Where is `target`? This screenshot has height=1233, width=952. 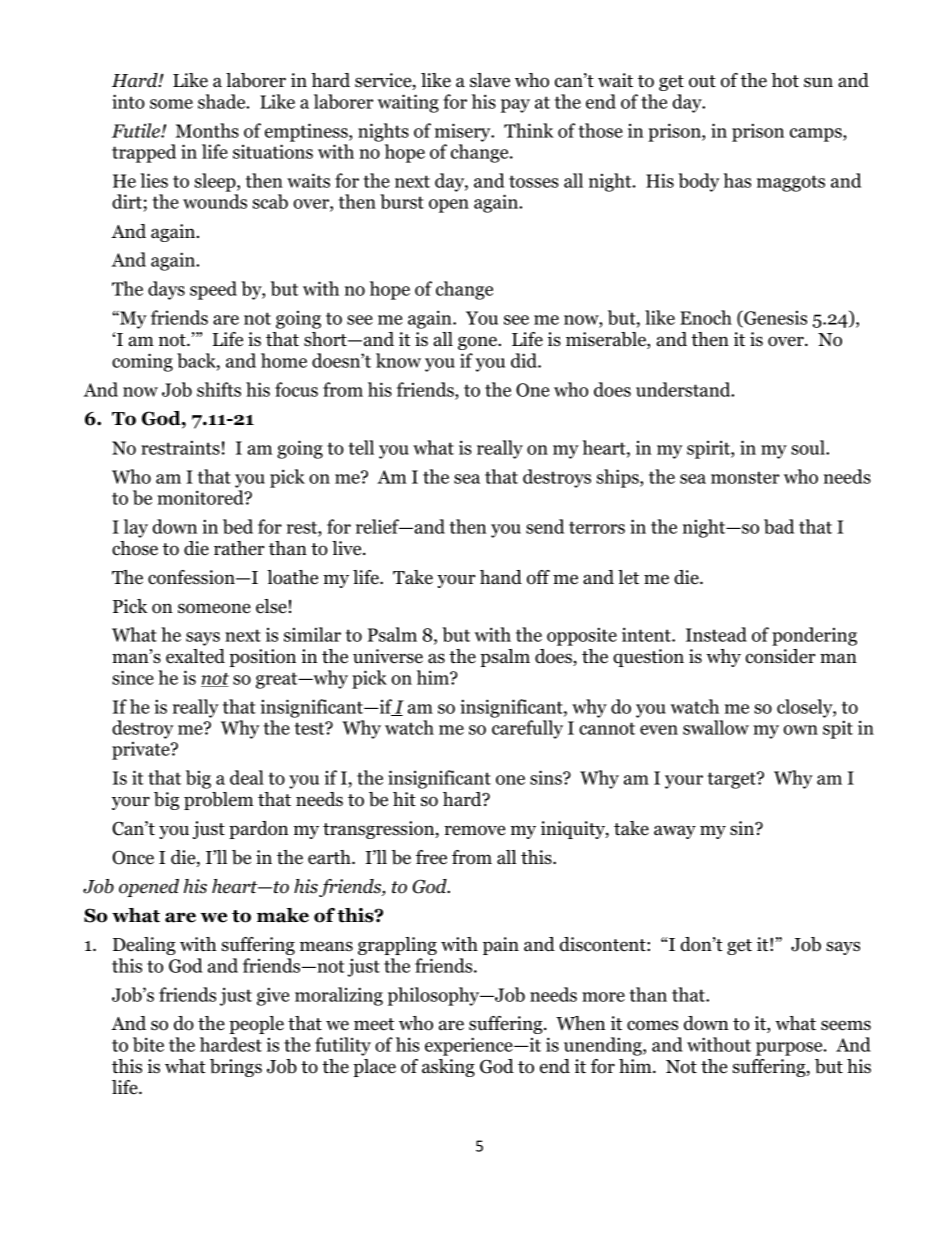 target is located at coordinates (733, 780).
